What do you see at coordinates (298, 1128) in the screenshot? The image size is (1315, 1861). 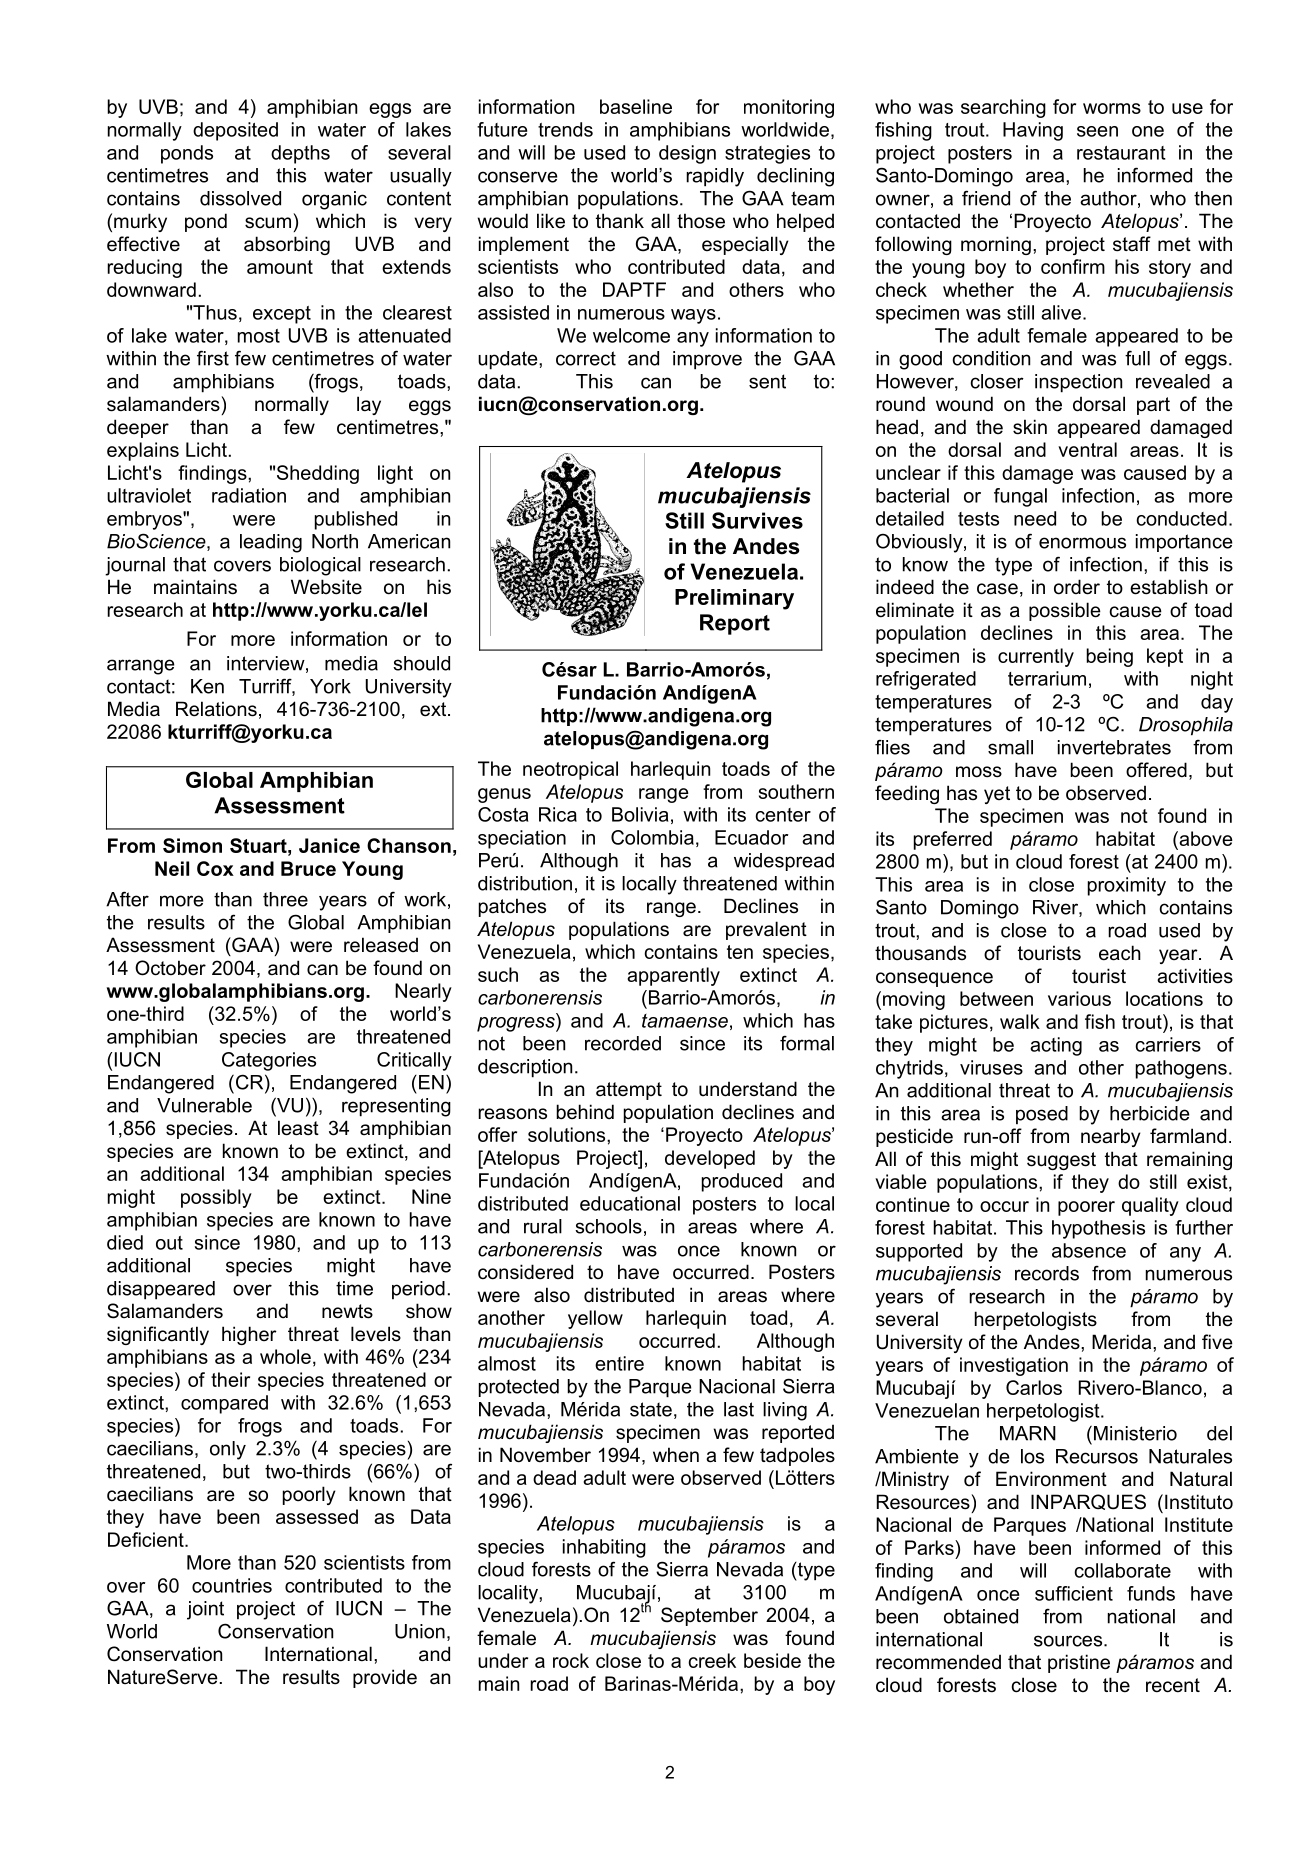 I see `least` at bounding box center [298, 1128].
